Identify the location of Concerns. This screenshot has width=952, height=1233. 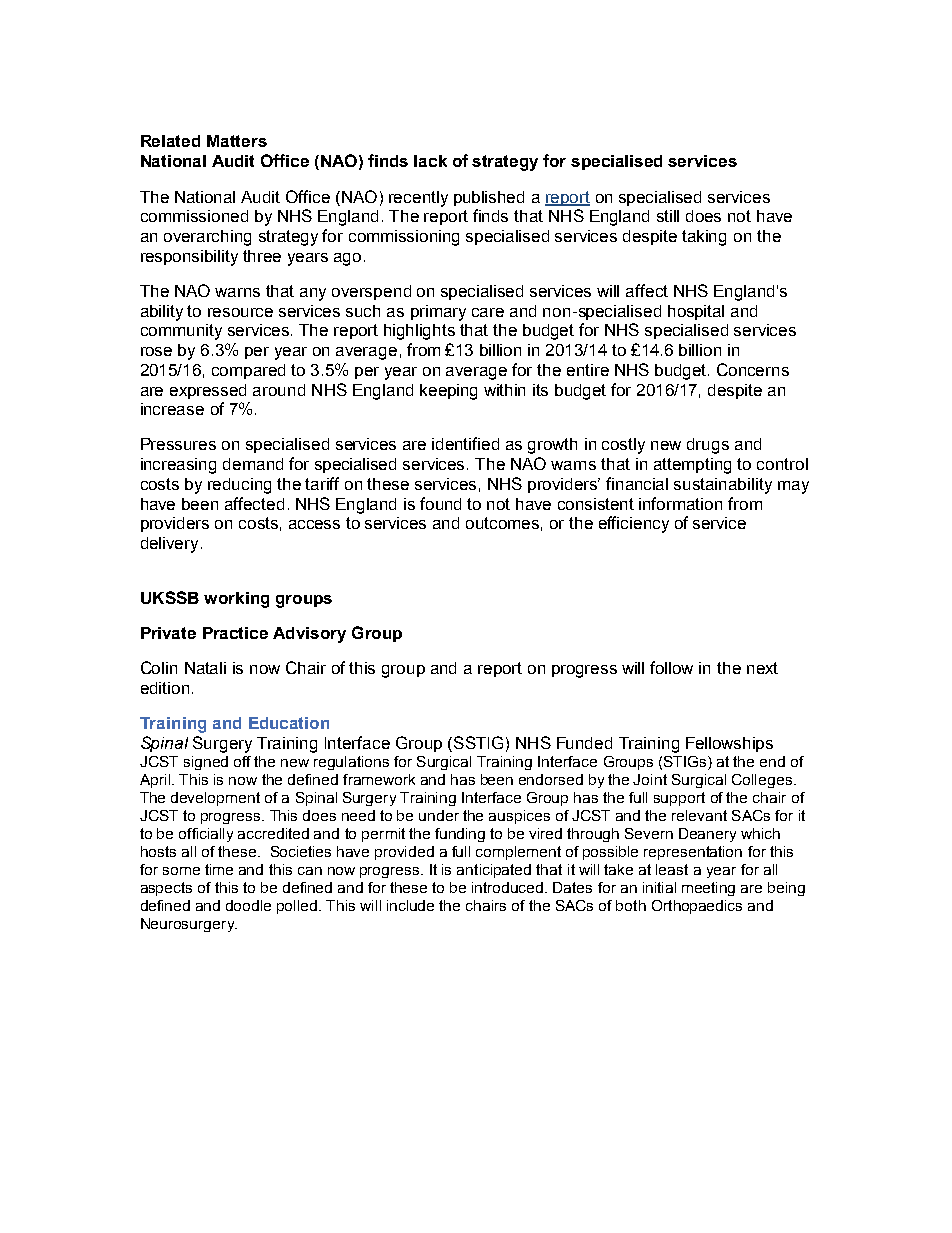
(753, 369).
